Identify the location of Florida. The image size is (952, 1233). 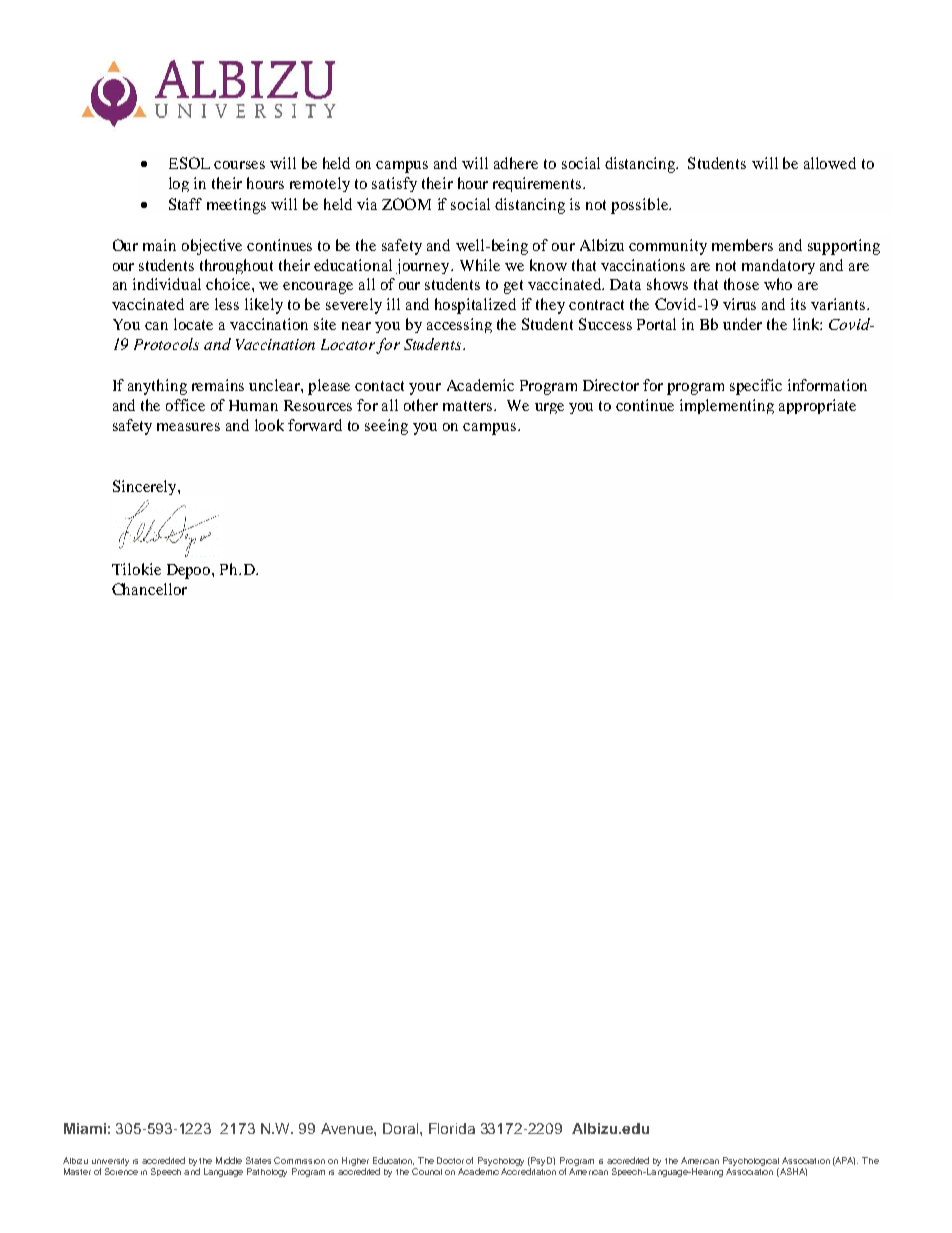
(452, 1128).
